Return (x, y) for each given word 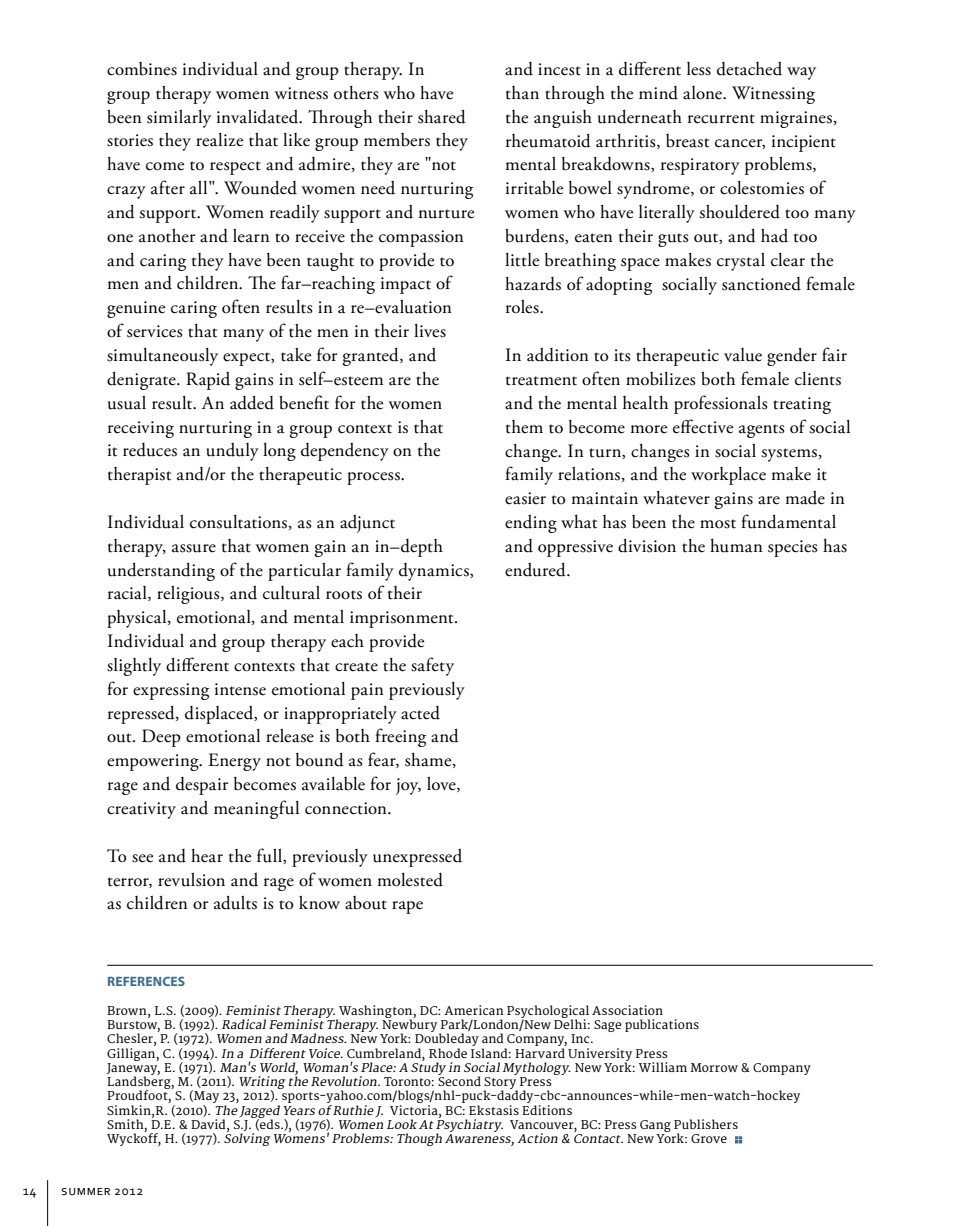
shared (442, 116)
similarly (179, 118)
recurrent (721, 119)
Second (459, 1080)
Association (627, 1010)
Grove (709, 1138)
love (442, 784)
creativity (141, 810)
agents (762, 431)
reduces (150, 450)
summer (85, 1192)
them (524, 427)
